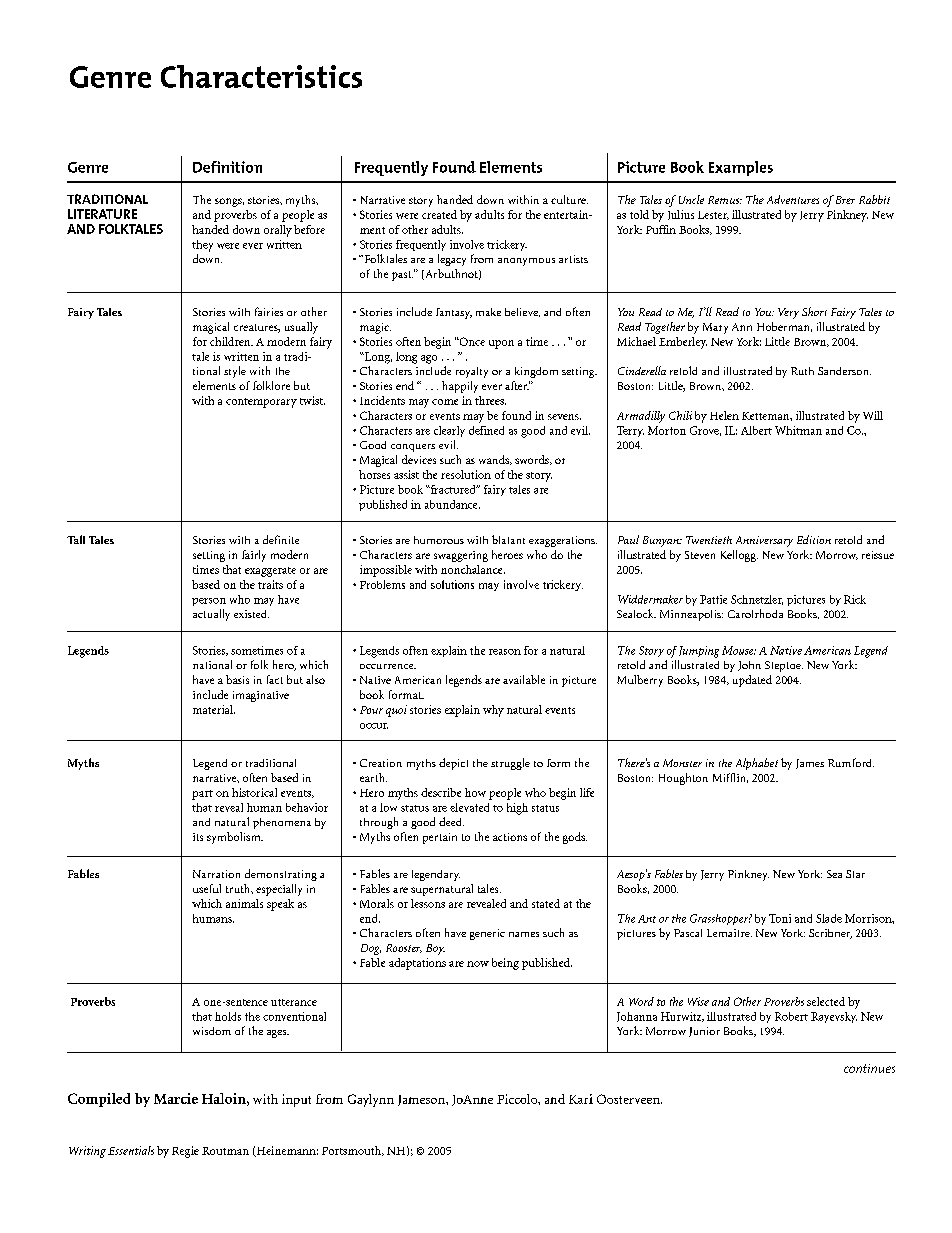 This screenshot has height=1233, width=952. I want to click on Narration, so click(216, 874).
